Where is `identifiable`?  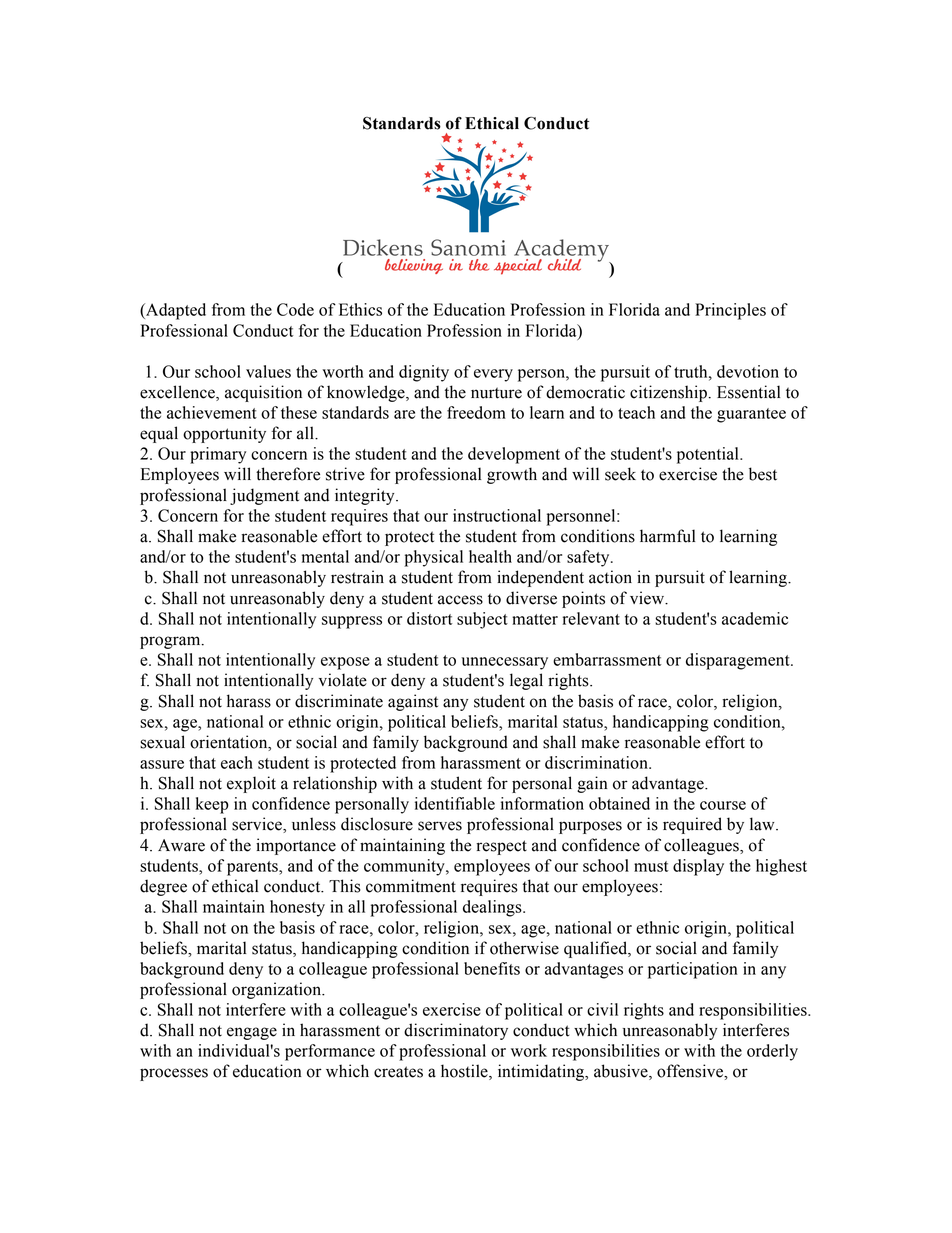
identifiable is located at coordinates (455, 803).
